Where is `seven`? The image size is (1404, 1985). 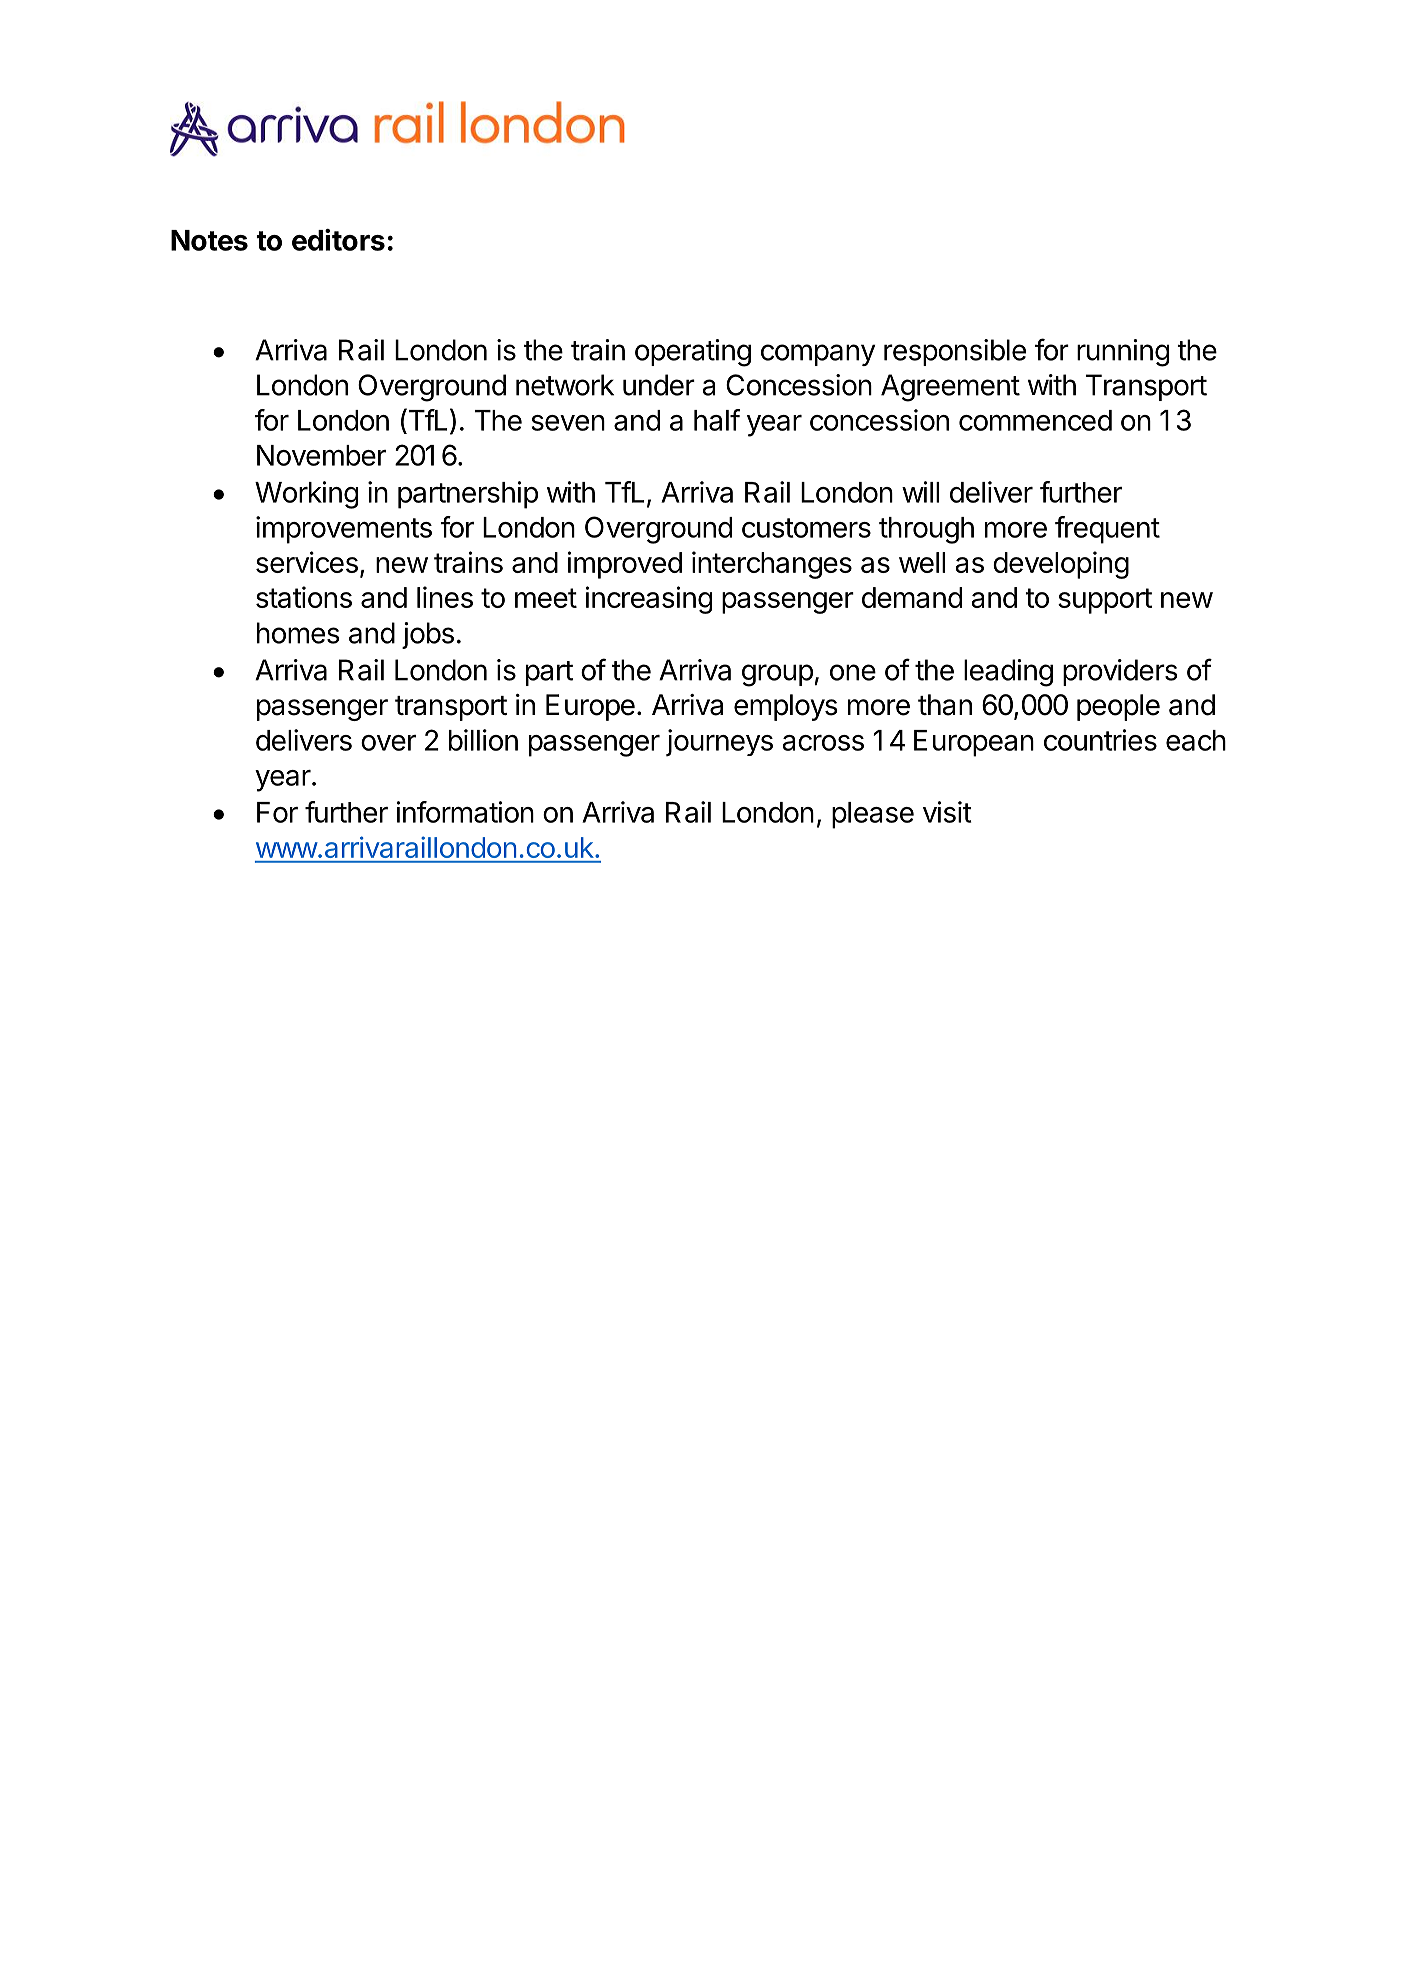
seven is located at coordinates (568, 423).
